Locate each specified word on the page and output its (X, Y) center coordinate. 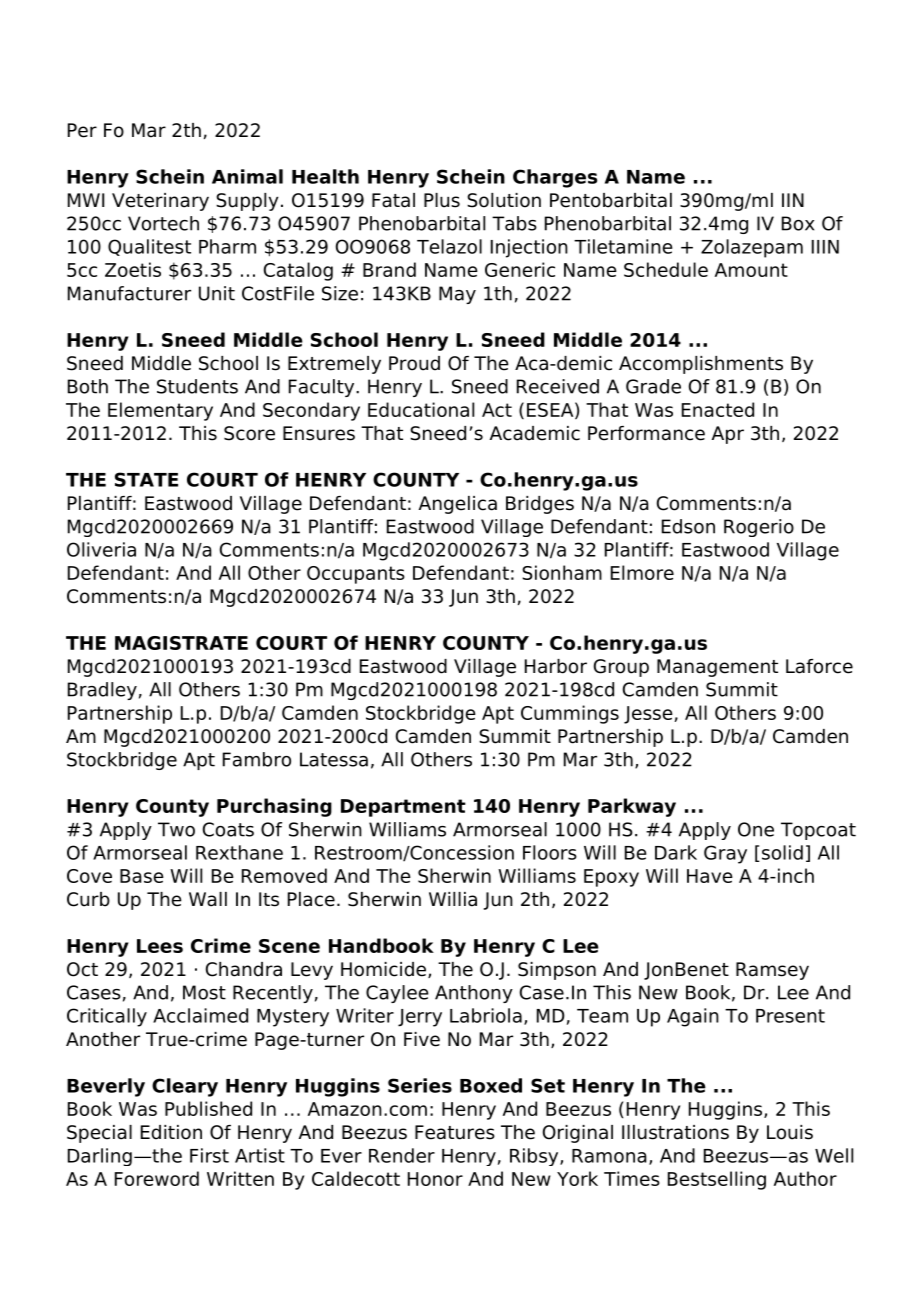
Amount (751, 270)
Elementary (160, 411)
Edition (171, 1132)
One (756, 829)
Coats (228, 829)
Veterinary (160, 202)
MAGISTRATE (181, 643)
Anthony (474, 994)
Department (403, 808)
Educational (421, 409)
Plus (442, 200)
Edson (688, 526)
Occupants (356, 575)
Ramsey (772, 971)
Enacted (718, 409)
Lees (160, 946)
